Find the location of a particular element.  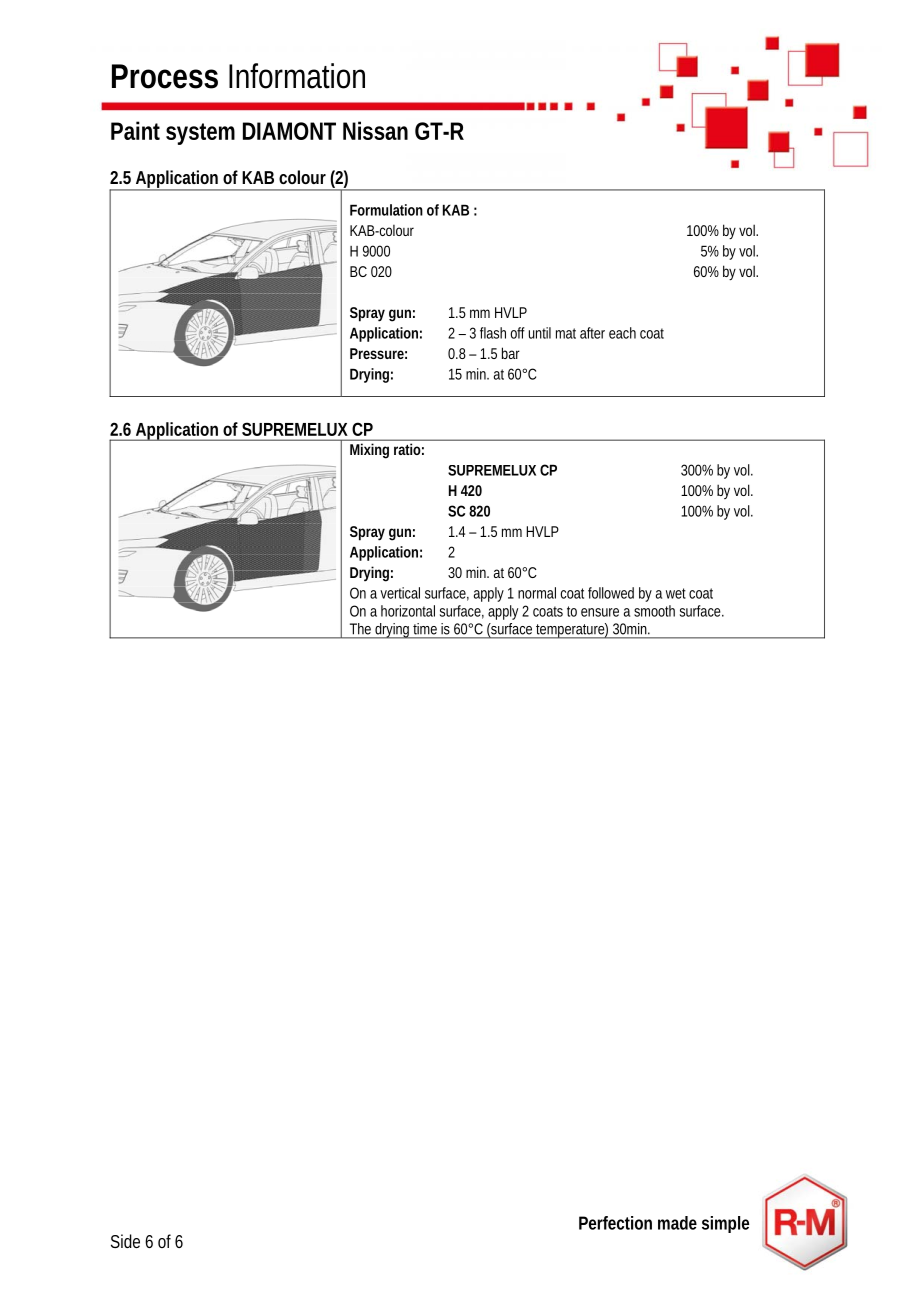

Nissan is located at coordinates (375, 130).
